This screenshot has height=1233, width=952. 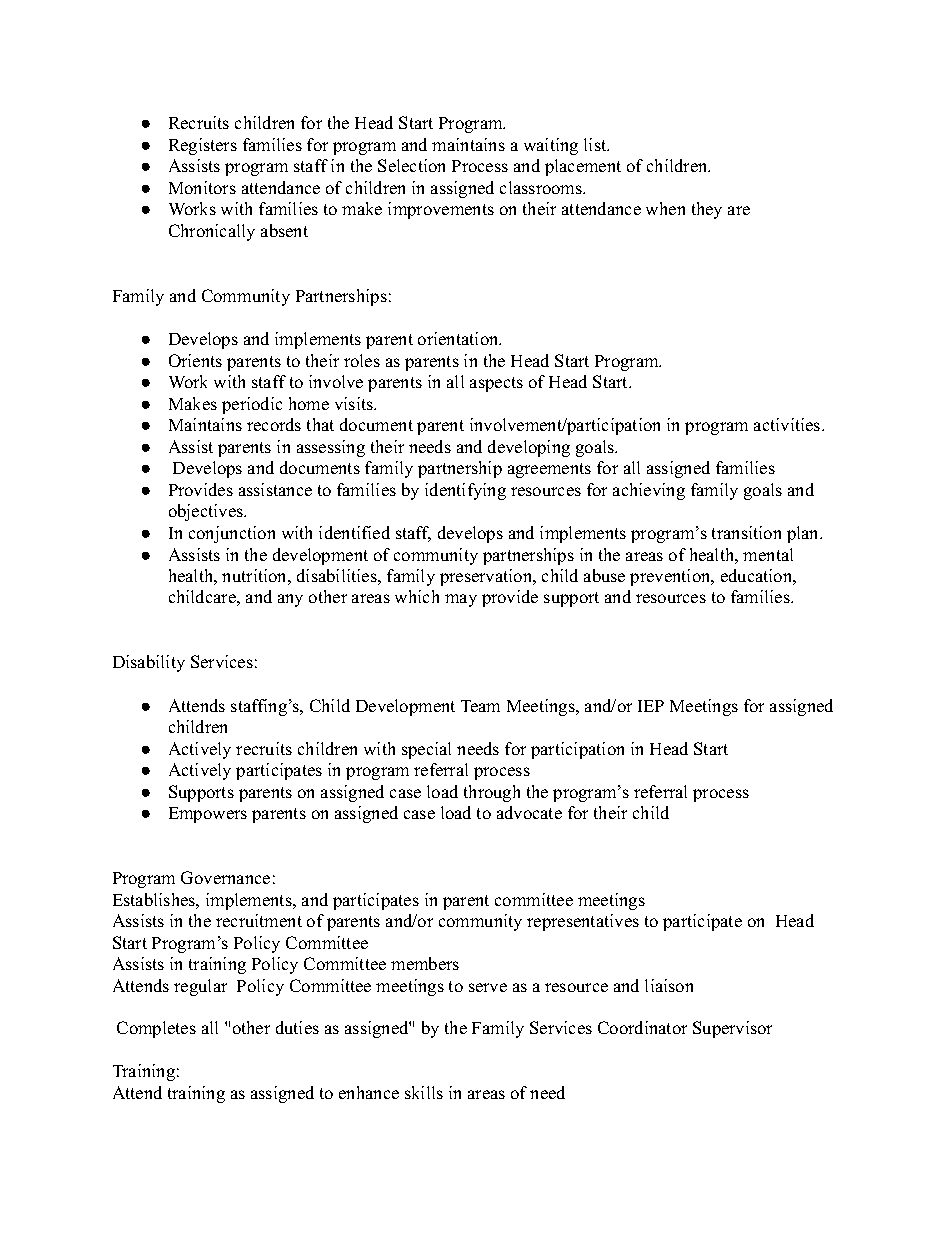 What do you see at coordinates (732, 1029) in the screenshot?
I see `Supervisor` at bounding box center [732, 1029].
